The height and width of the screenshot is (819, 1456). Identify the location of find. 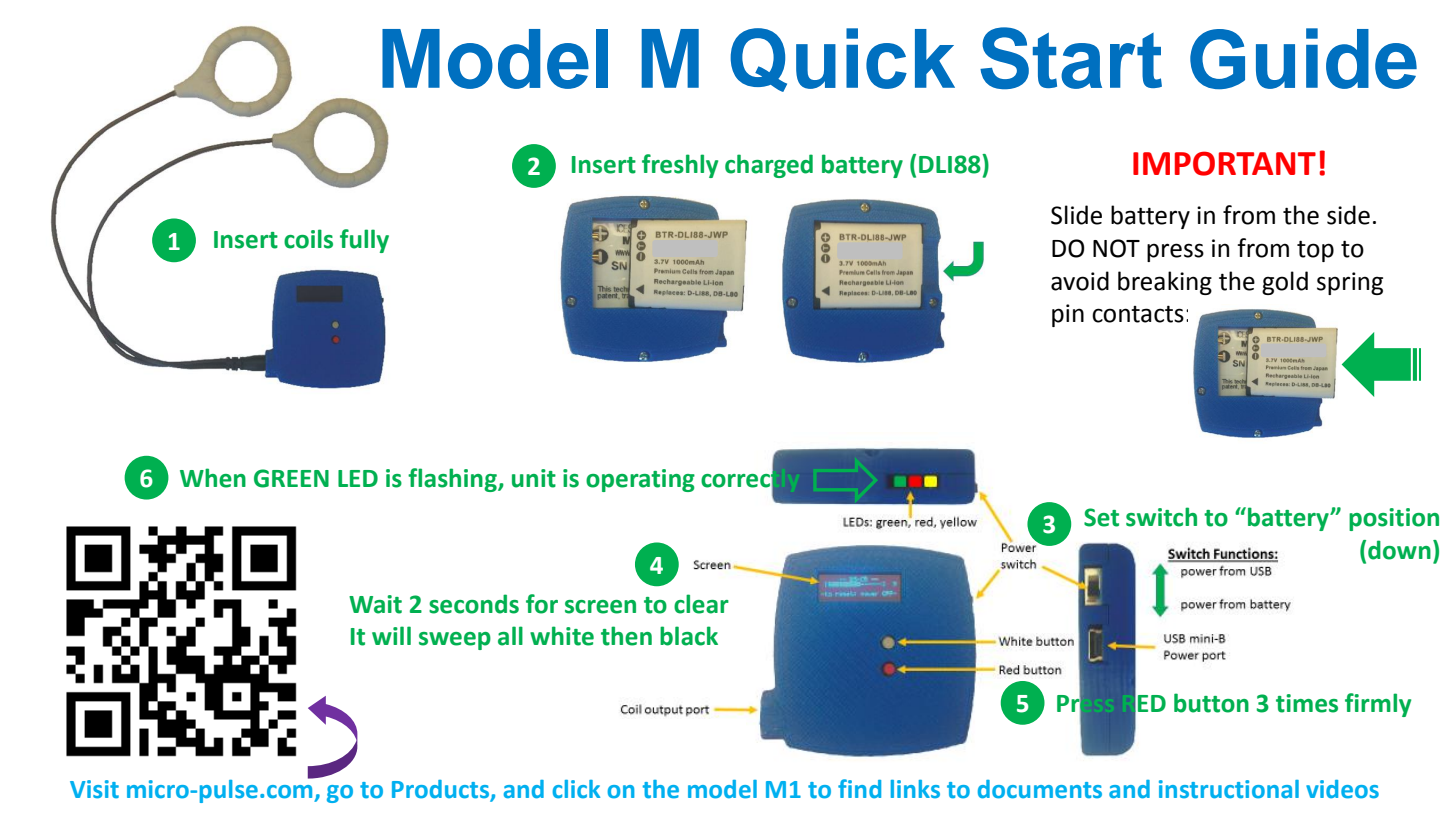
(859, 789).
